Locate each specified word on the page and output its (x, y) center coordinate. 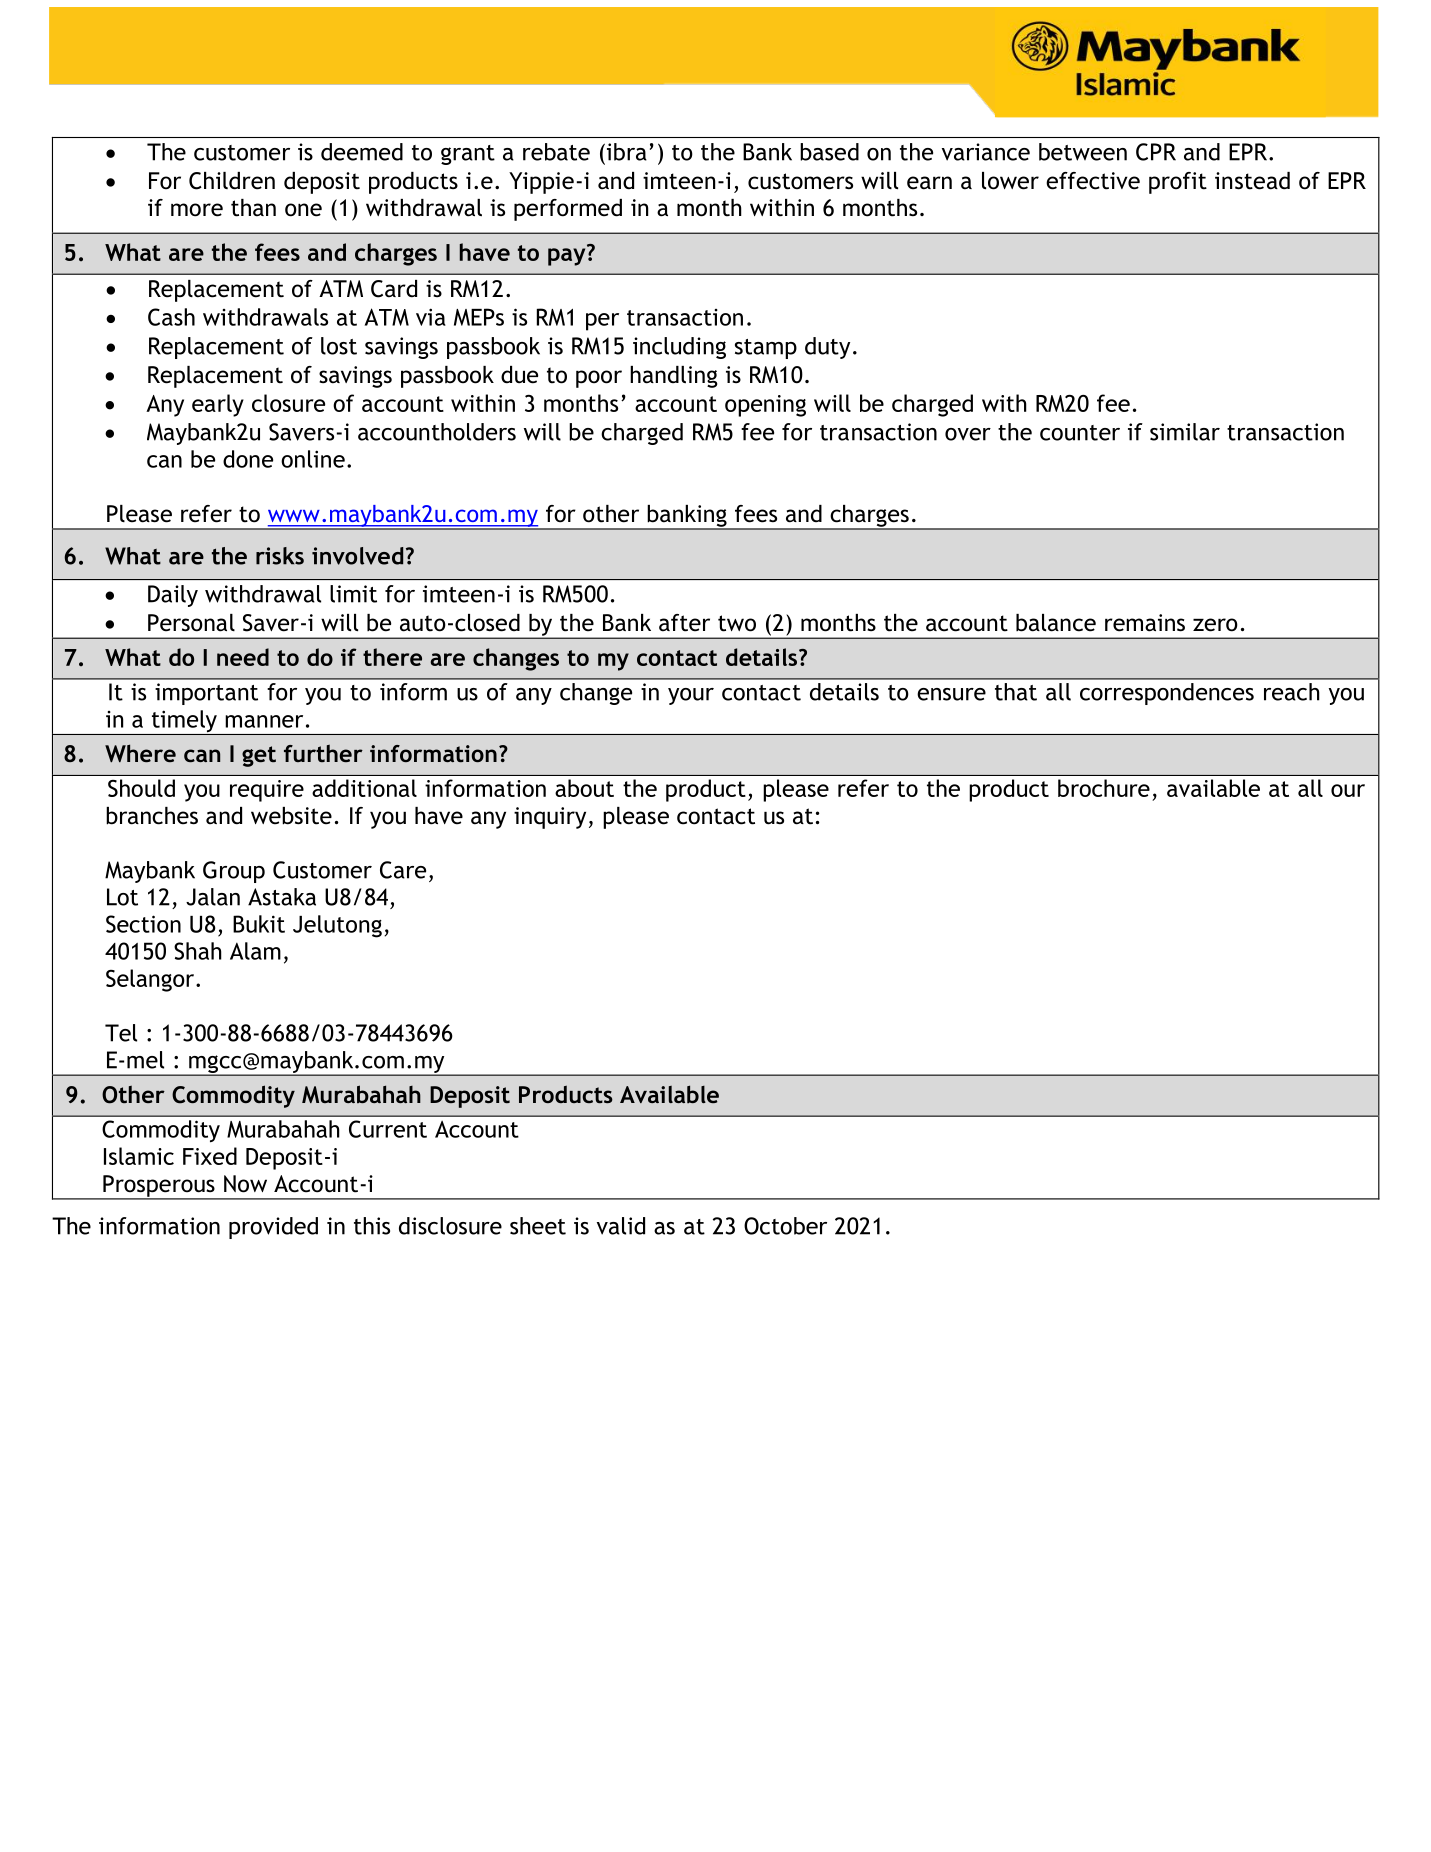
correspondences (1167, 694)
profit (1178, 183)
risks (280, 556)
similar (1185, 432)
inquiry (550, 818)
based (829, 152)
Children (232, 181)
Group (234, 872)
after (684, 623)
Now (245, 1184)
